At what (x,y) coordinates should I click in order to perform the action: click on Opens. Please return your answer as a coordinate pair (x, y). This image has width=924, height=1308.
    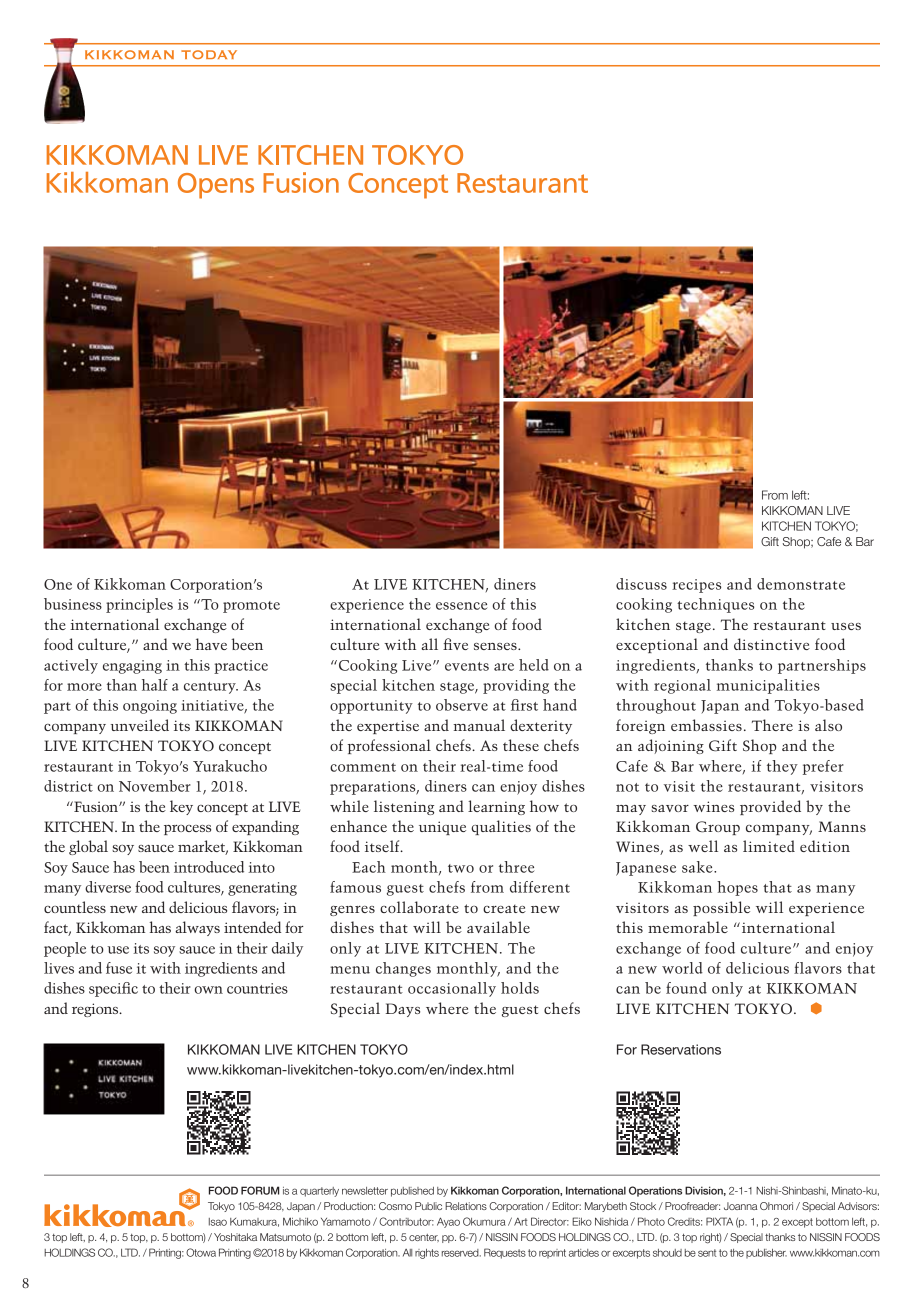
    Looking at the image, I should click on (216, 186).
